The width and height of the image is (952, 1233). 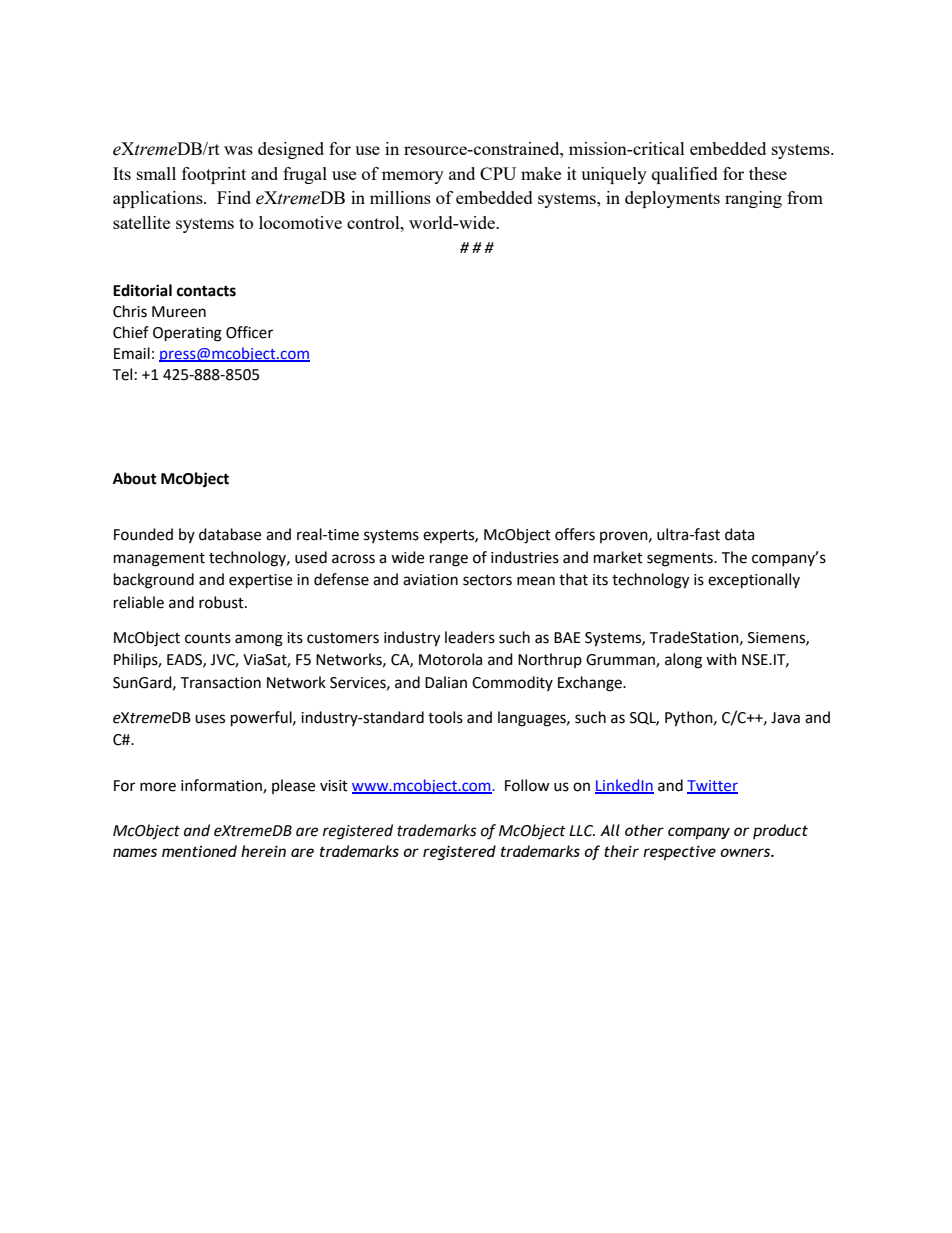 What do you see at coordinates (527, 785) in the image?
I see `Follow` at bounding box center [527, 785].
